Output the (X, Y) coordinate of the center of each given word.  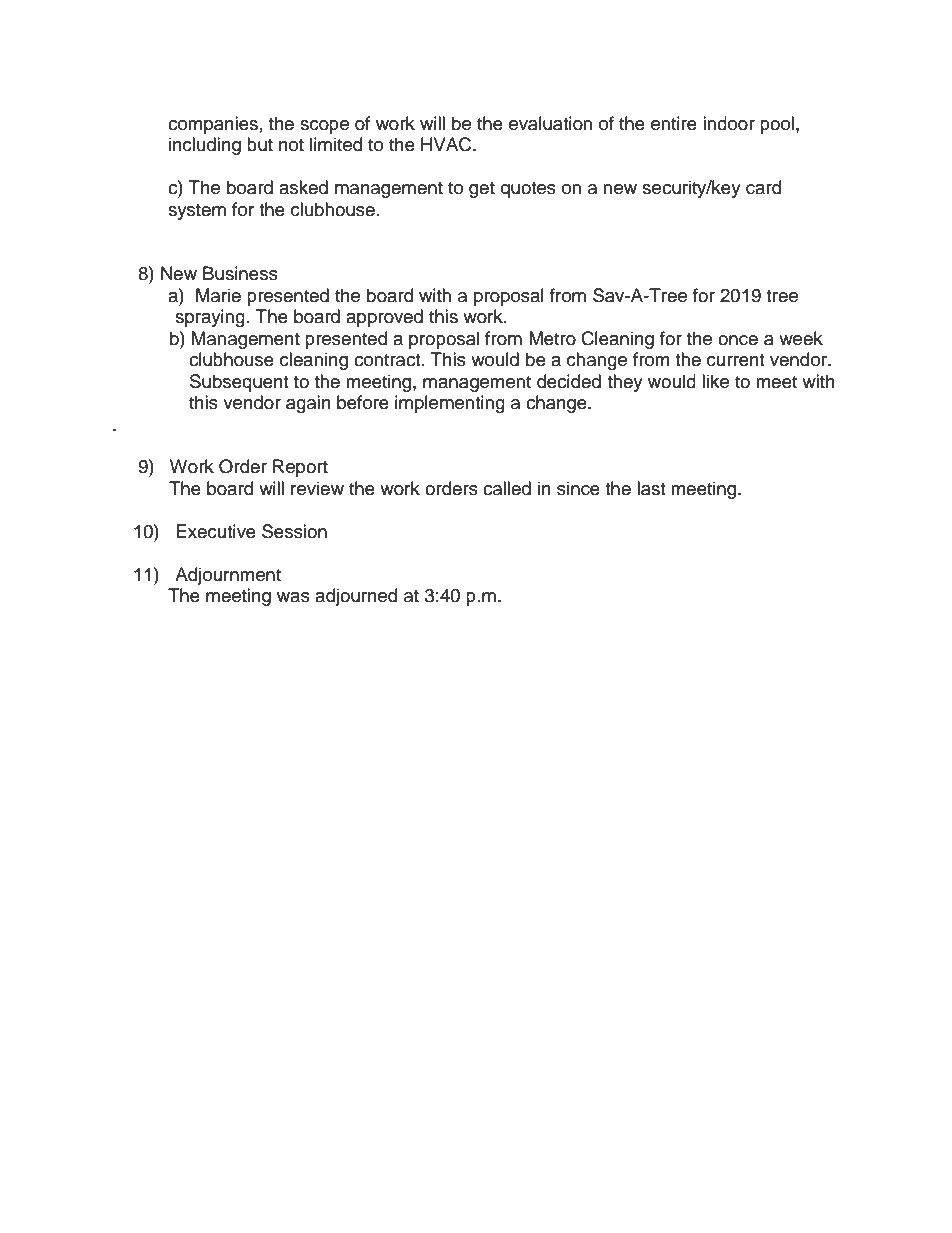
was (293, 597)
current (735, 360)
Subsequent (239, 383)
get (482, 190)
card (763, 187)
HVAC (447, 144)
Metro (552, 338)
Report (300, 468)
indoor (729, 123)
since (578, 488)
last (651, 488)
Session (294, 531)
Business (240, 273)
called (507, 488)
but (260, 144)
